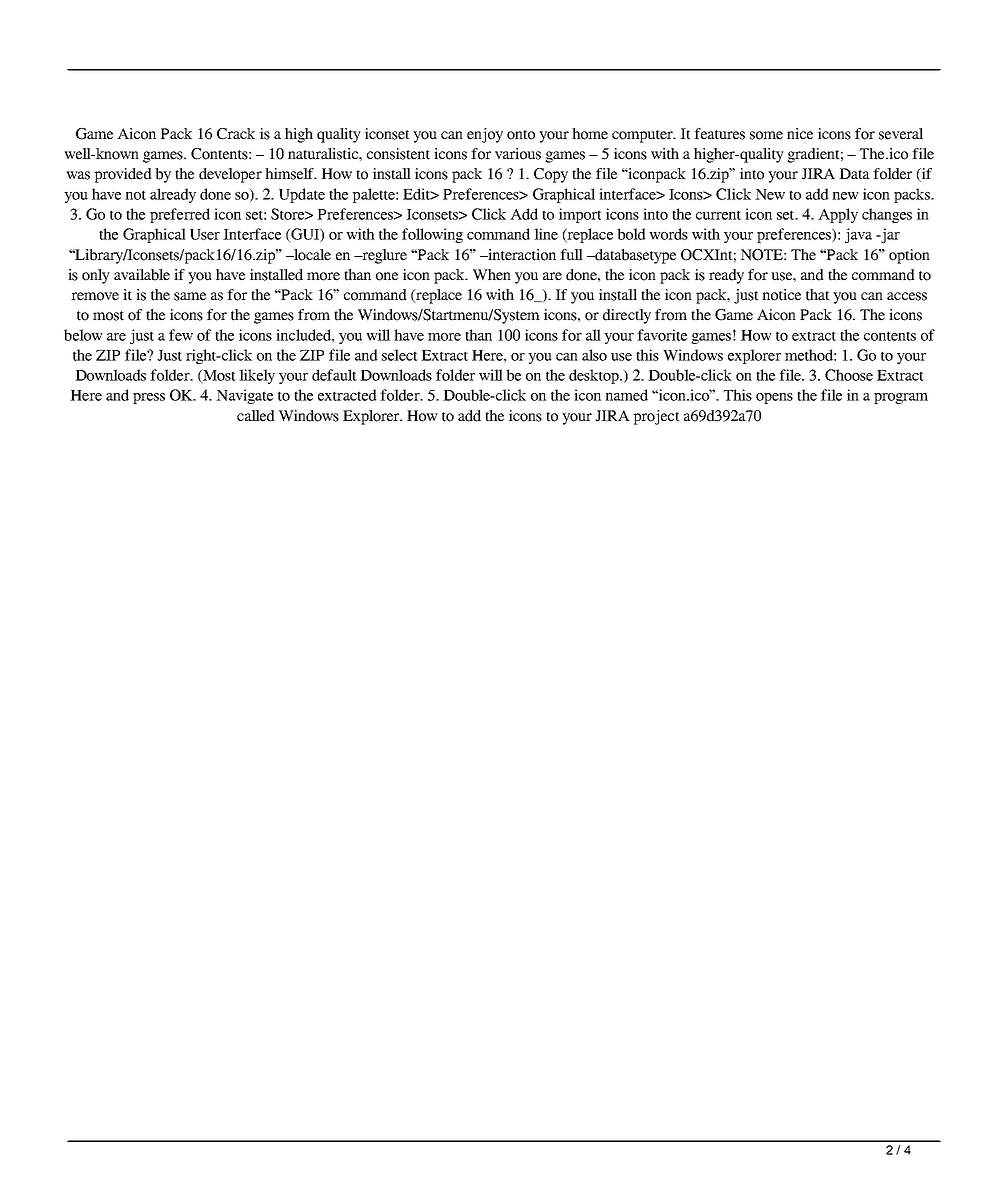 This image has width=1008, height=1187. What do you see at coordinates (485, 135) in the image?
I see `enjoy` at bounding box center [485, 135].
